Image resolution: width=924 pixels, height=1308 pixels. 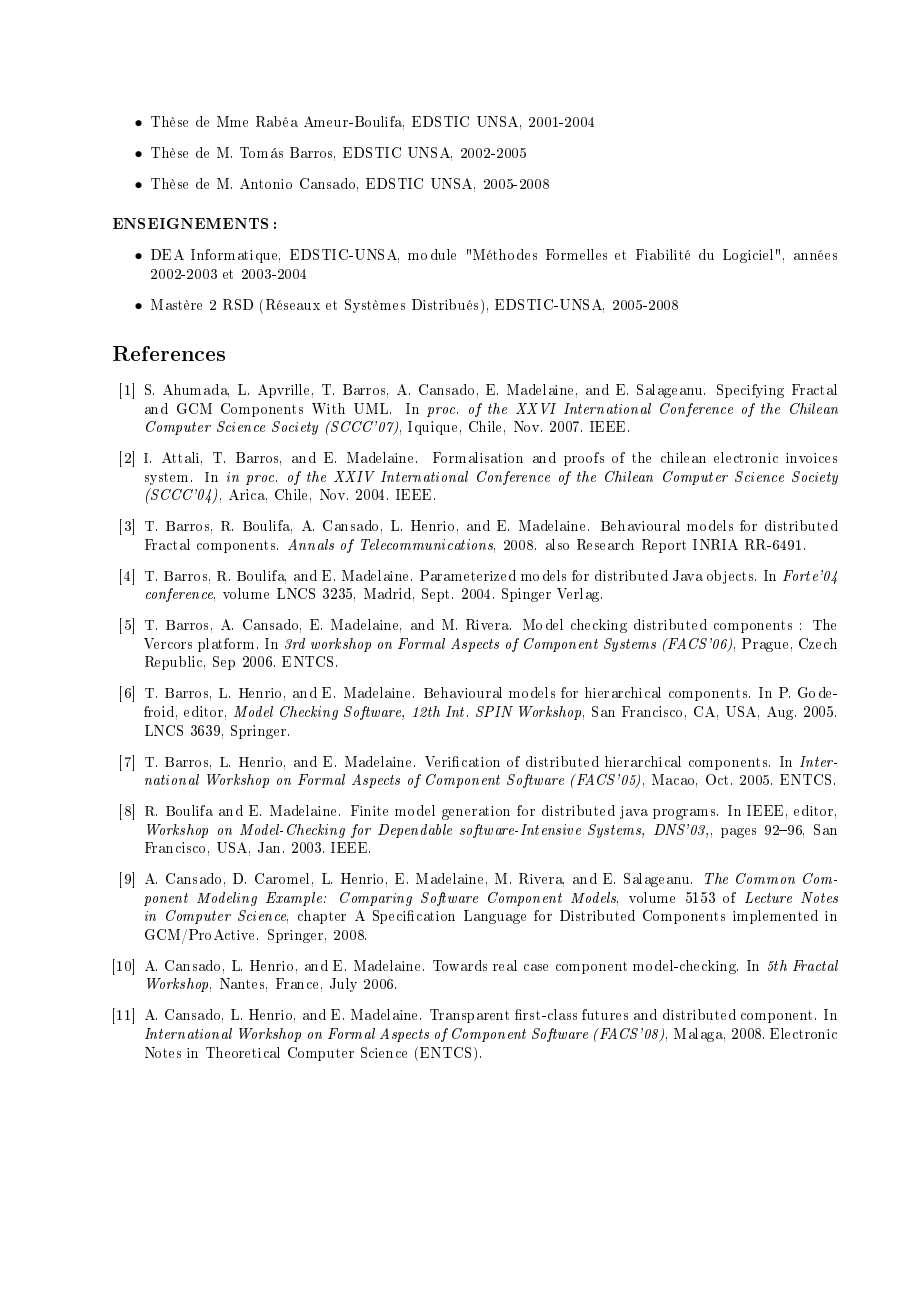 I want to click on XXVI, so click(x=536, y=408).
